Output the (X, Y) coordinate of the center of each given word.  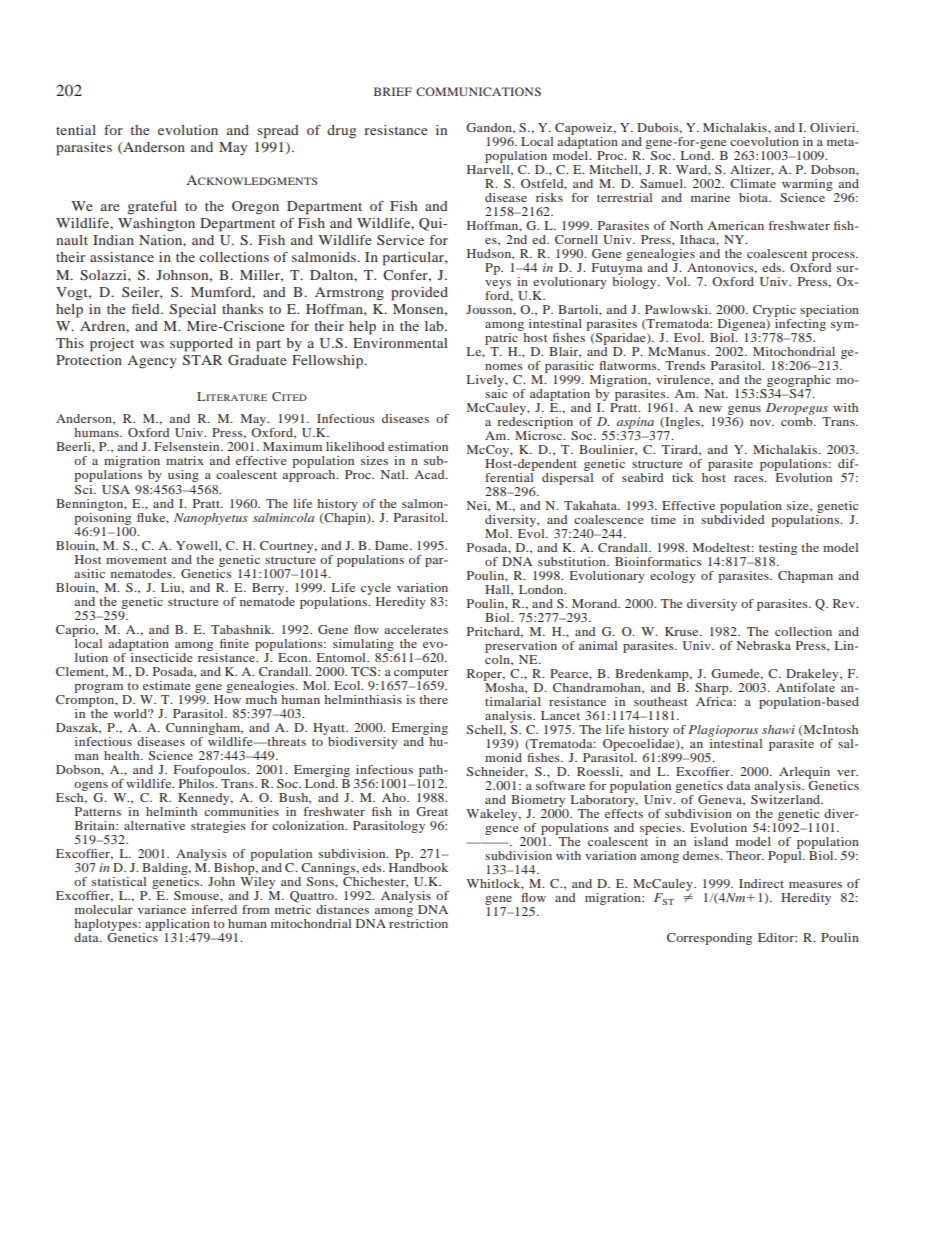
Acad (430, 474)
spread (278, 132)
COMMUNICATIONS (478, 91)
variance (162, 909)
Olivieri (834, 127)
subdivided (732, 518)
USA (116, 489)
